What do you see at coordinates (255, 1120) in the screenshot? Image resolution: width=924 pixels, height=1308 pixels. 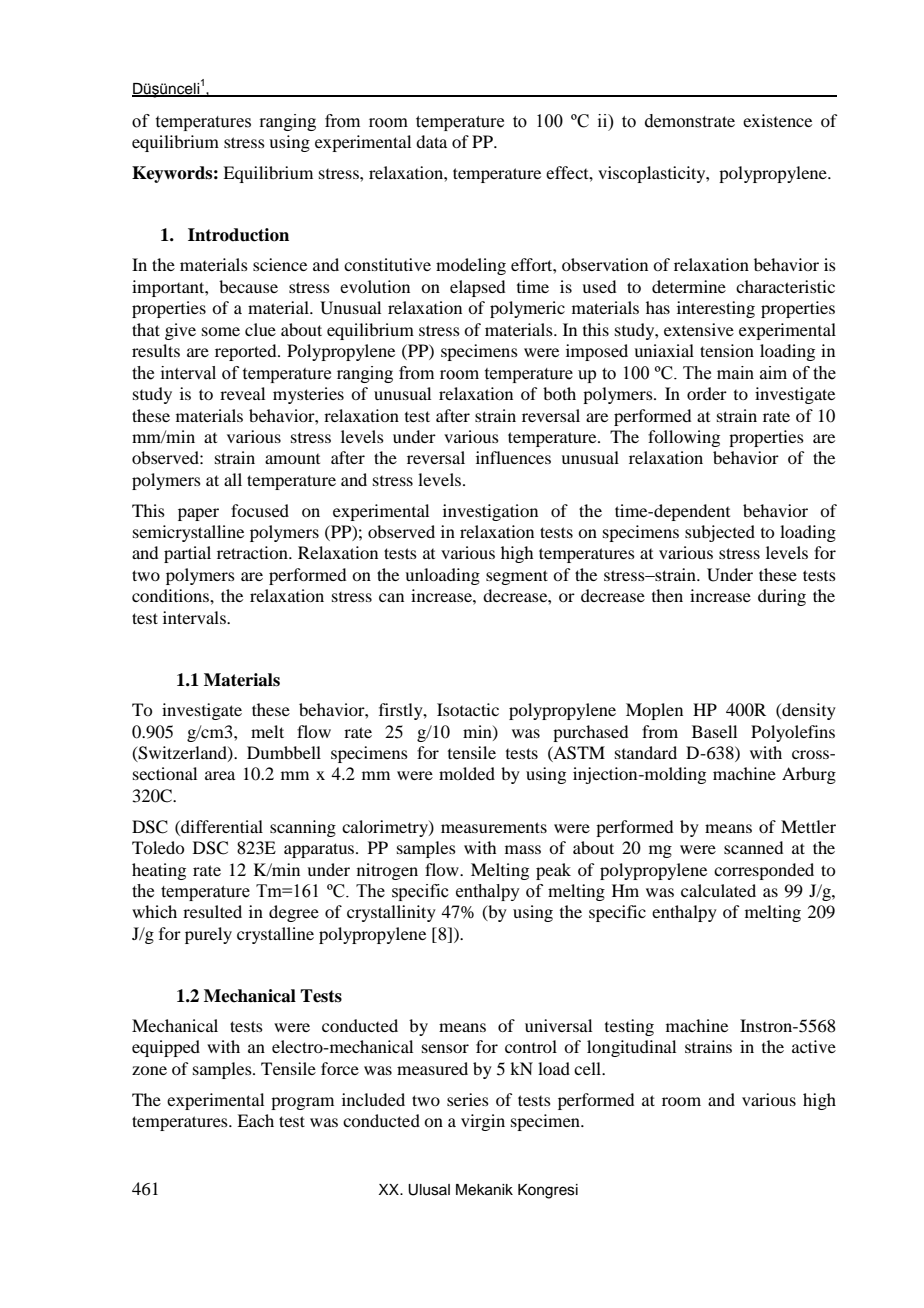 I see `Each` at bounding box center [255, 1120].
